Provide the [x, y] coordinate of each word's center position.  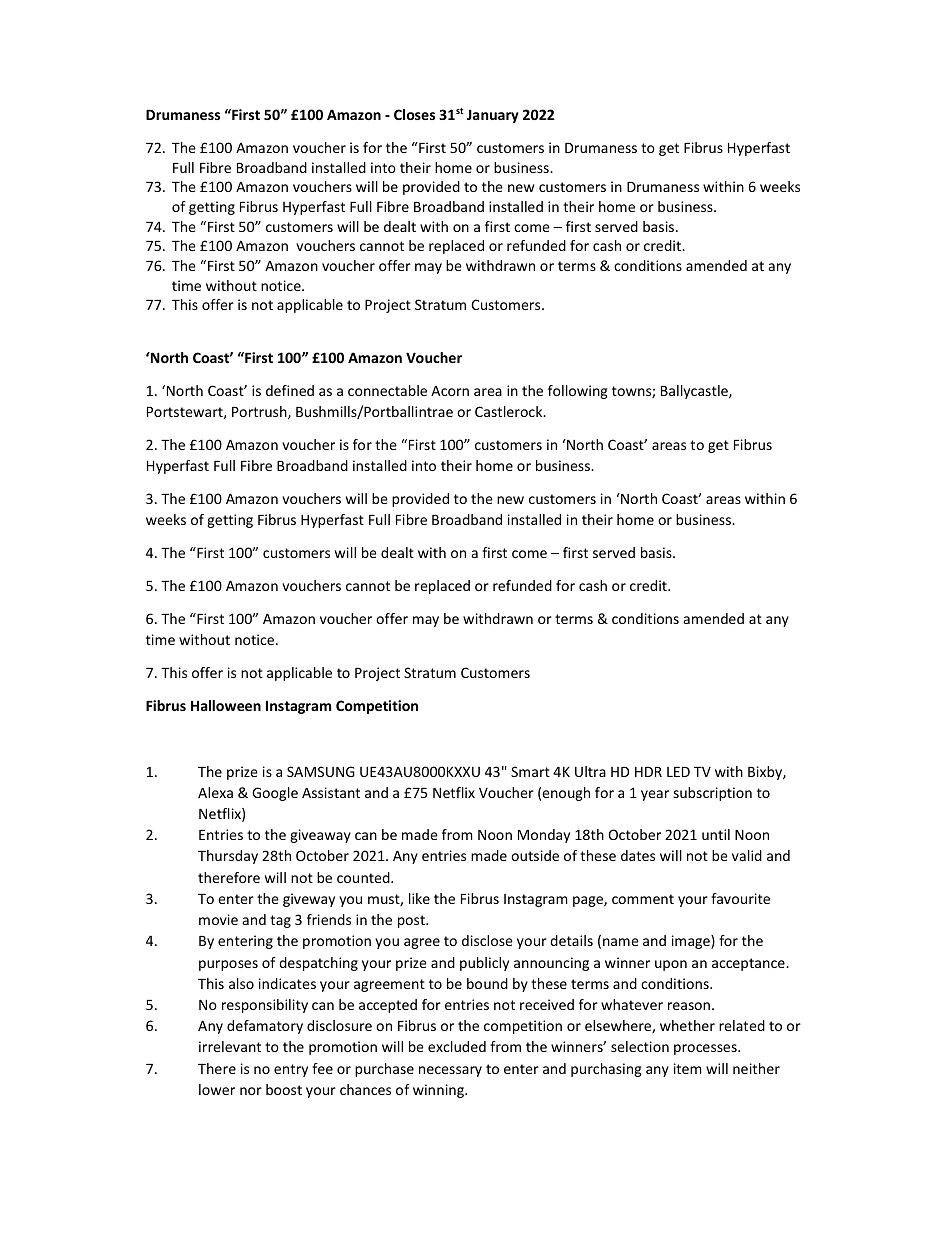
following [578, 392]
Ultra [590, 771]
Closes [414, 114]
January [493, 116]
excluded [457, 1046]
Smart [530, 771]
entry [291, 1070]
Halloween [226, 705]
